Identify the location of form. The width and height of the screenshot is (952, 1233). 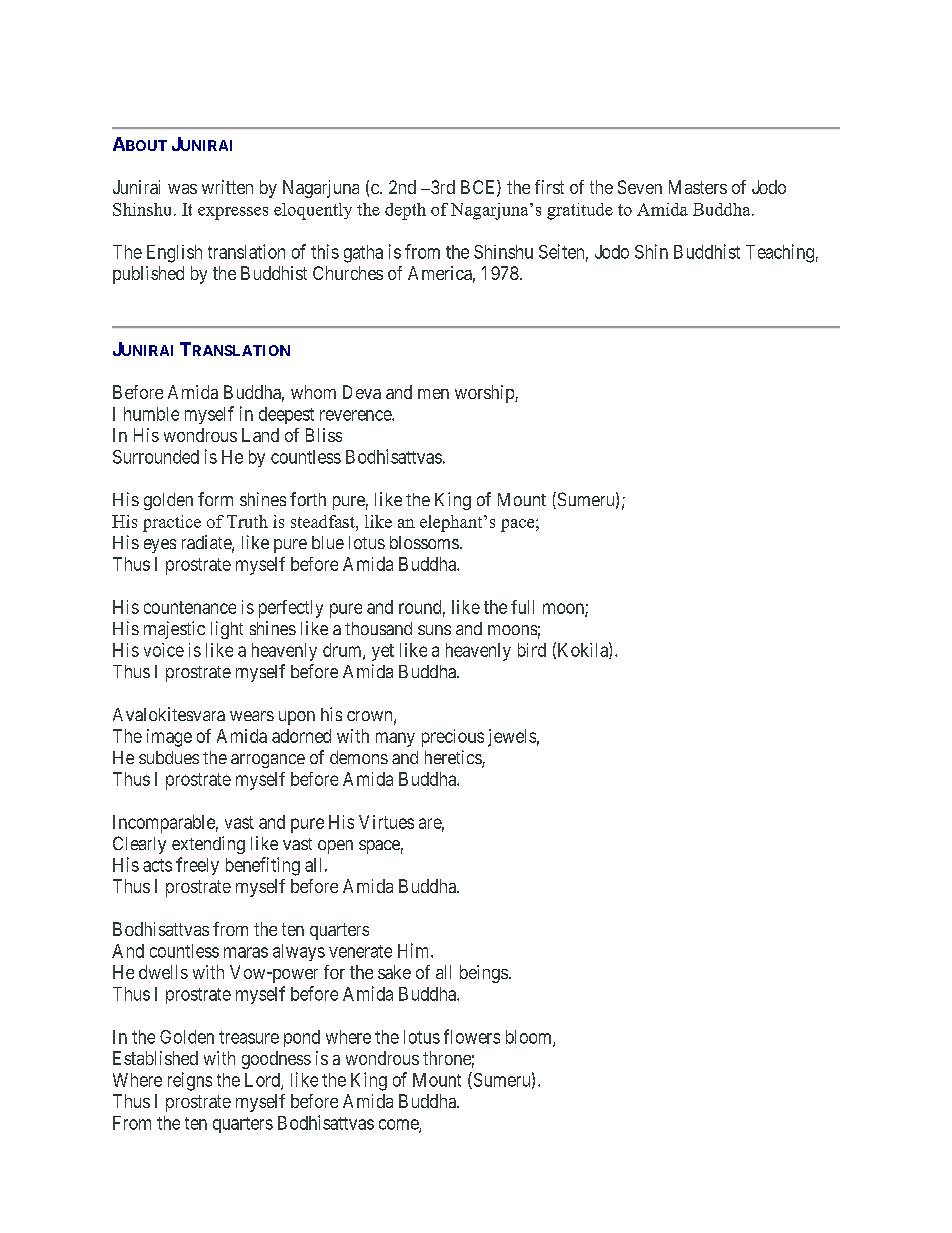
(215, 499).
